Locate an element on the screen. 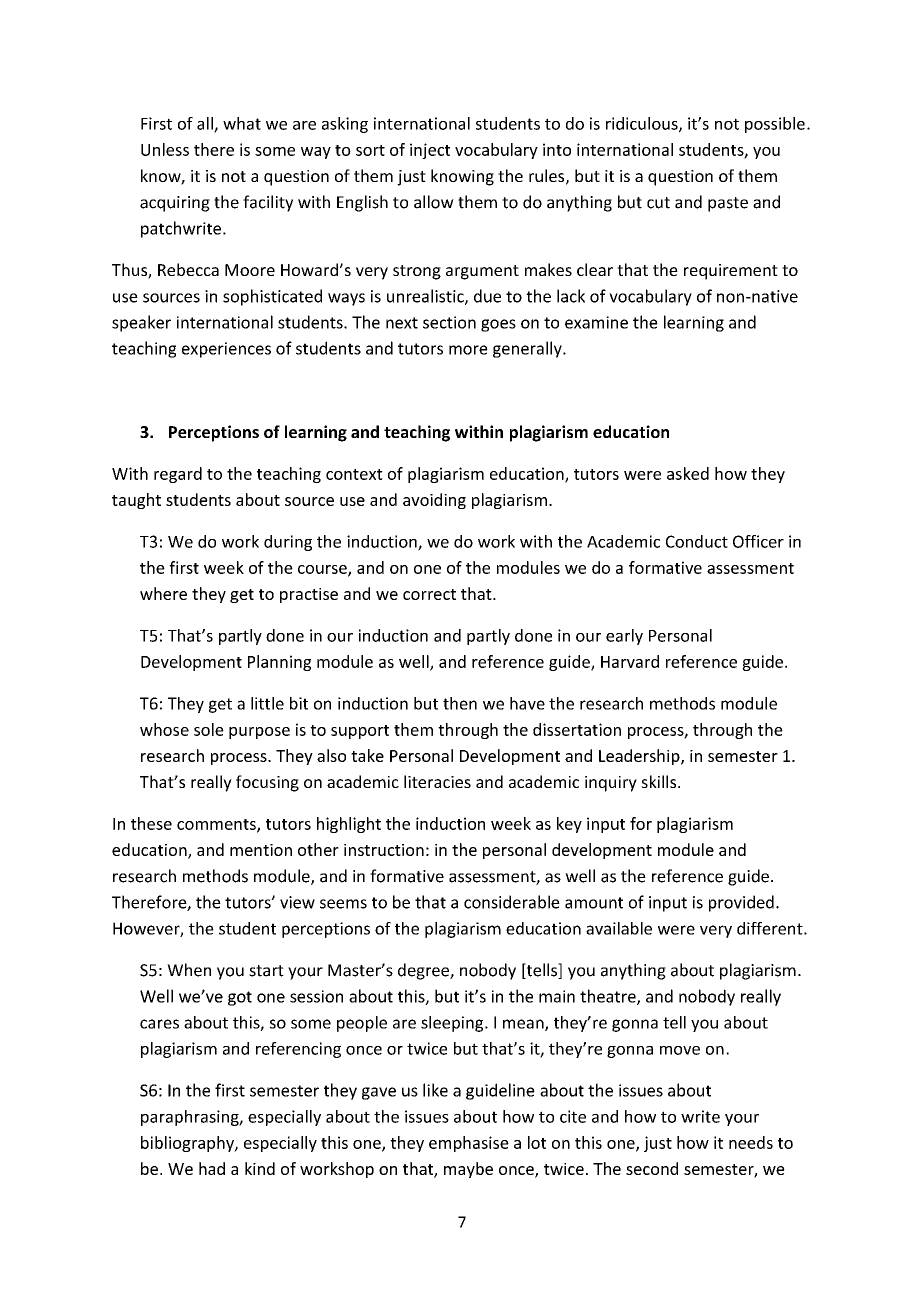 This screenshot has width=924, height=1308. asked is located at coordinates (688, 473).
